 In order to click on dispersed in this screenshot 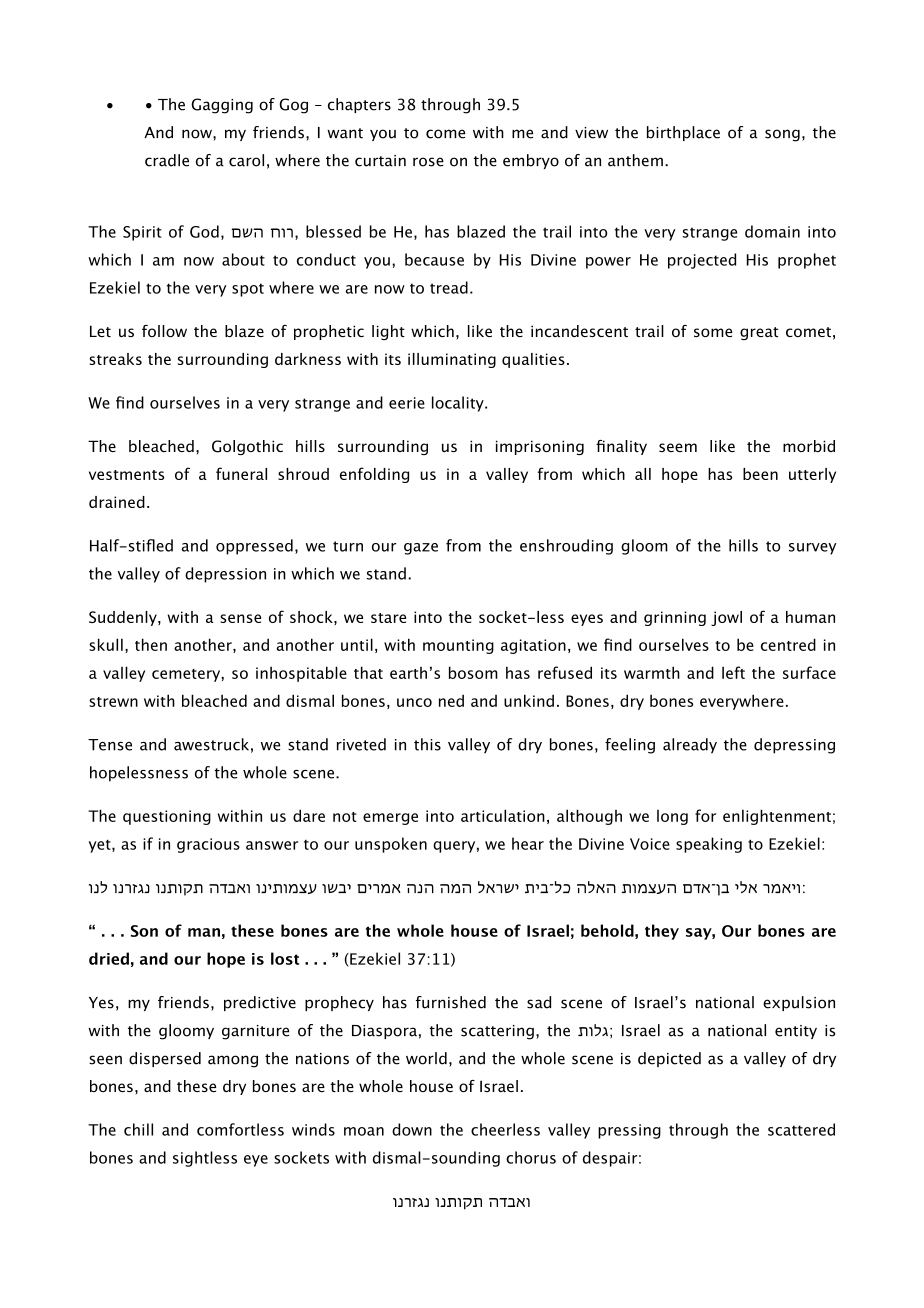, I will do `click(165, 1059)`.
